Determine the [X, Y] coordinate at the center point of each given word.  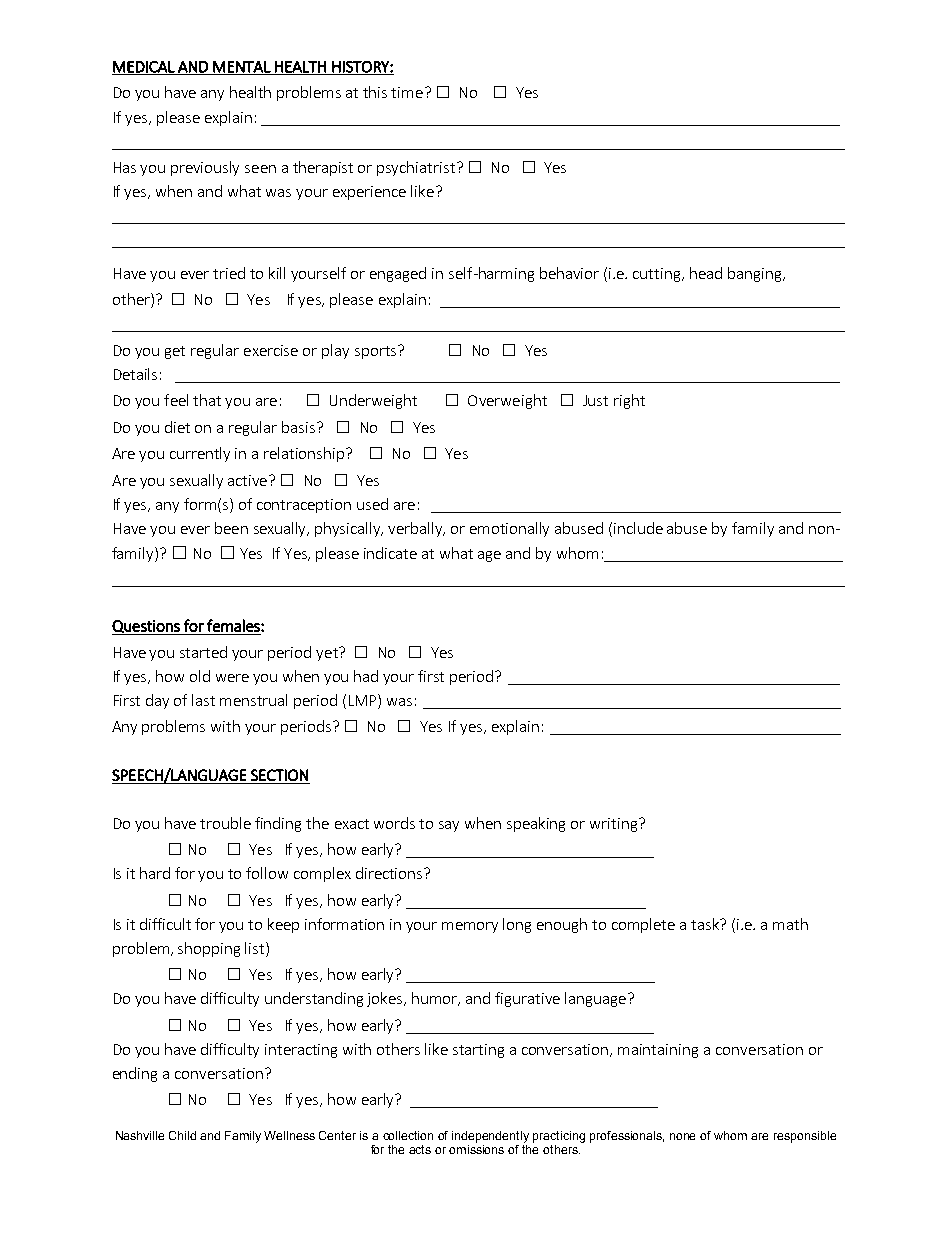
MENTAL [242, 68]
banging [756, 274]
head [706, 273]
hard [155, 873]
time [407, 92]
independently [490, 1137]
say [449, 826]
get [175, 352]
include [638, 528]
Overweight [507, 401]
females [234, 625]
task [706, 924]
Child [182, 1135]
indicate [390, 553]
